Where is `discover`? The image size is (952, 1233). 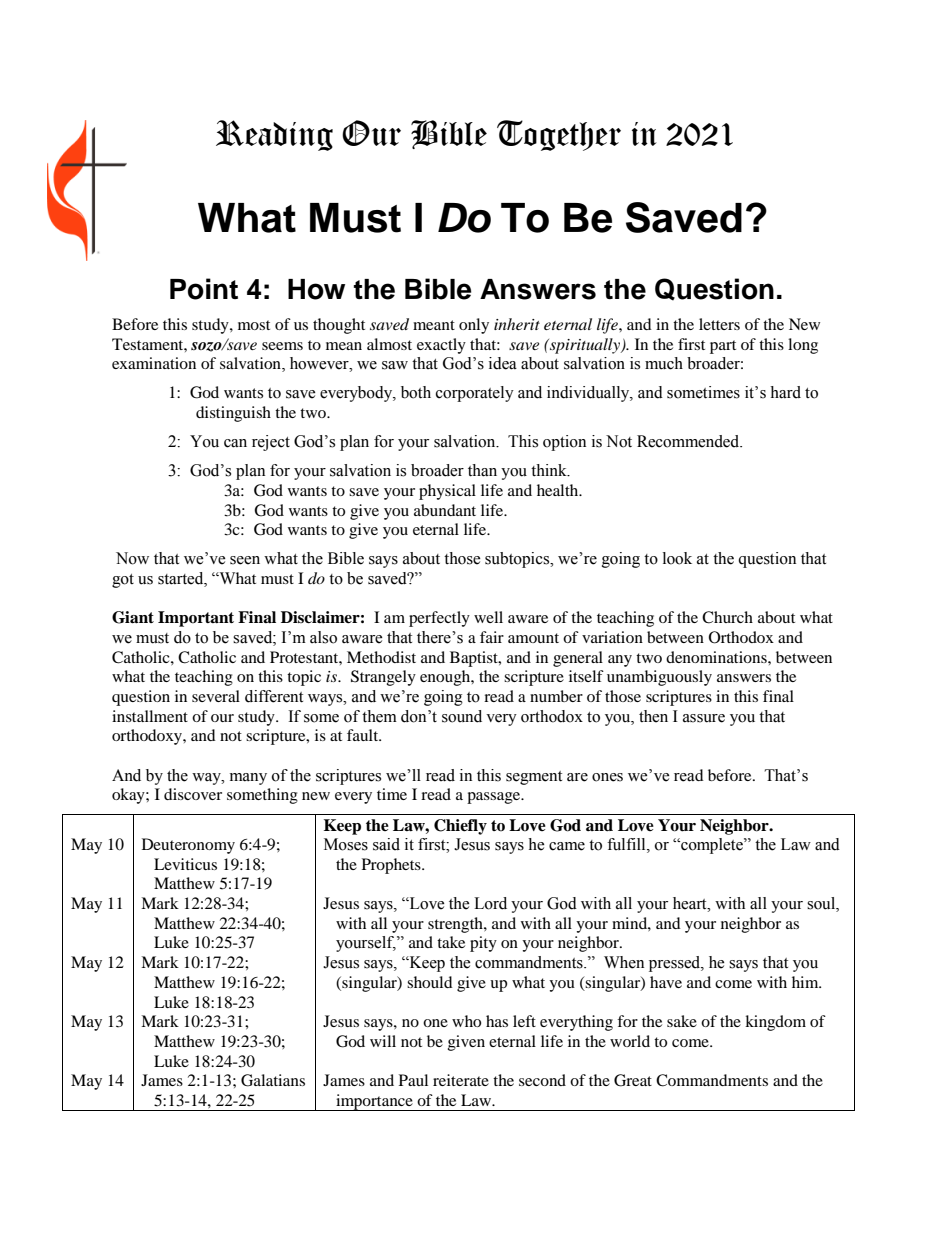 discover is located at coordinates (193, 794).
